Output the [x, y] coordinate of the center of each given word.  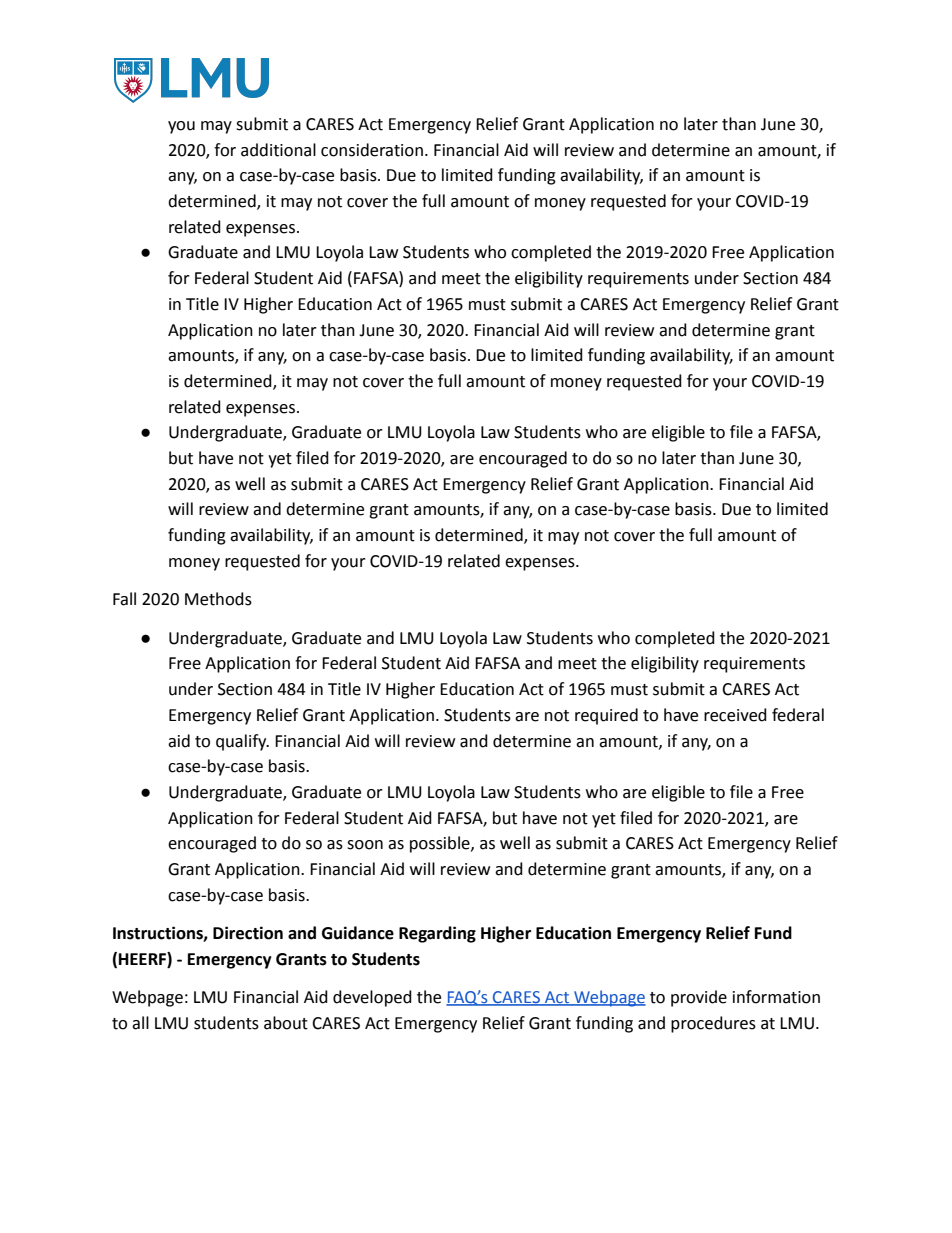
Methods [218, 599]
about [286, 1023]
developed [372, 998]
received [735, 715]
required [606, 716]
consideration [372, 150]
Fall [124, 599]
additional [278, 150]
